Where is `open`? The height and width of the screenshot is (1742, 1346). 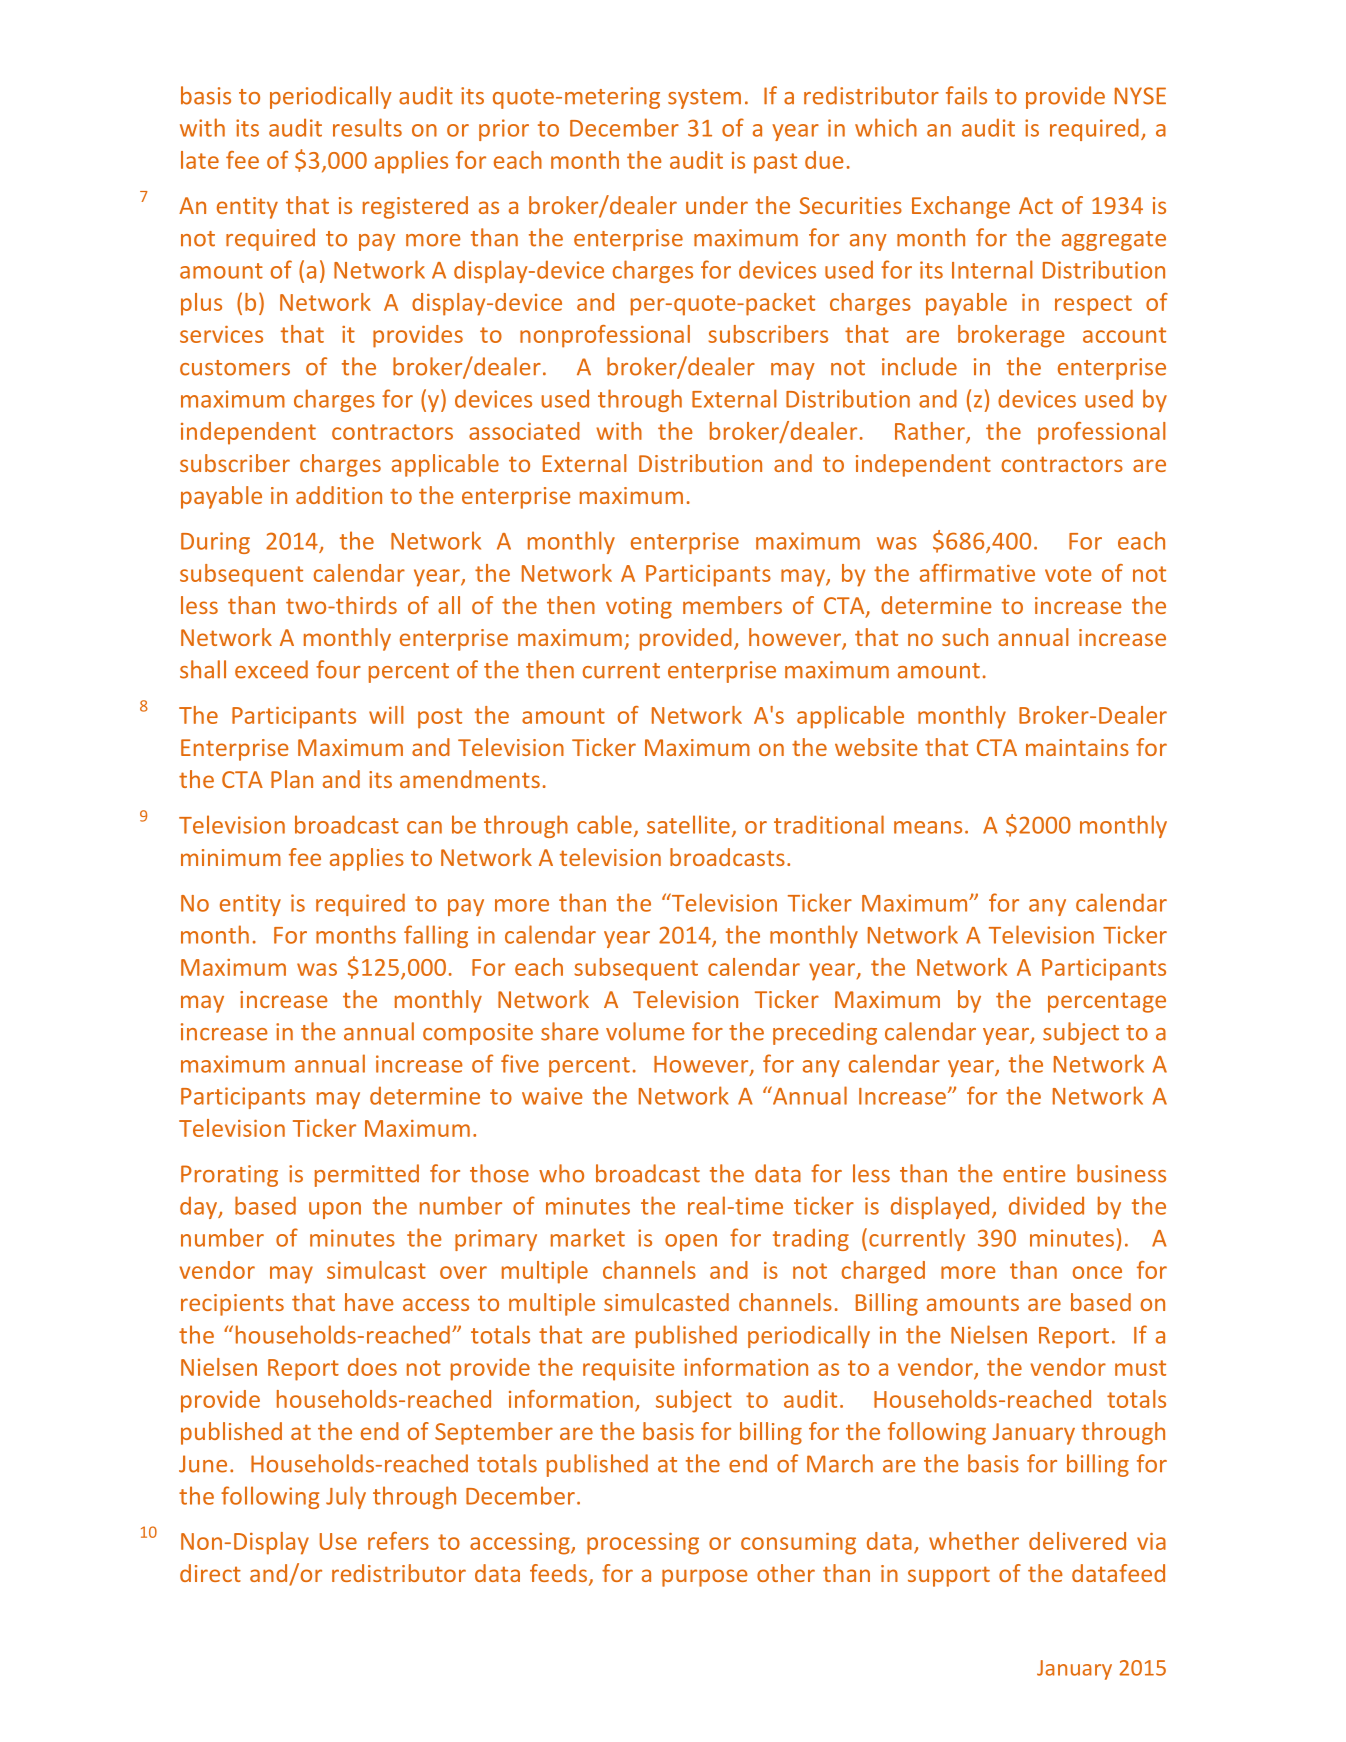 open is located at coordinates (691, 1242).
